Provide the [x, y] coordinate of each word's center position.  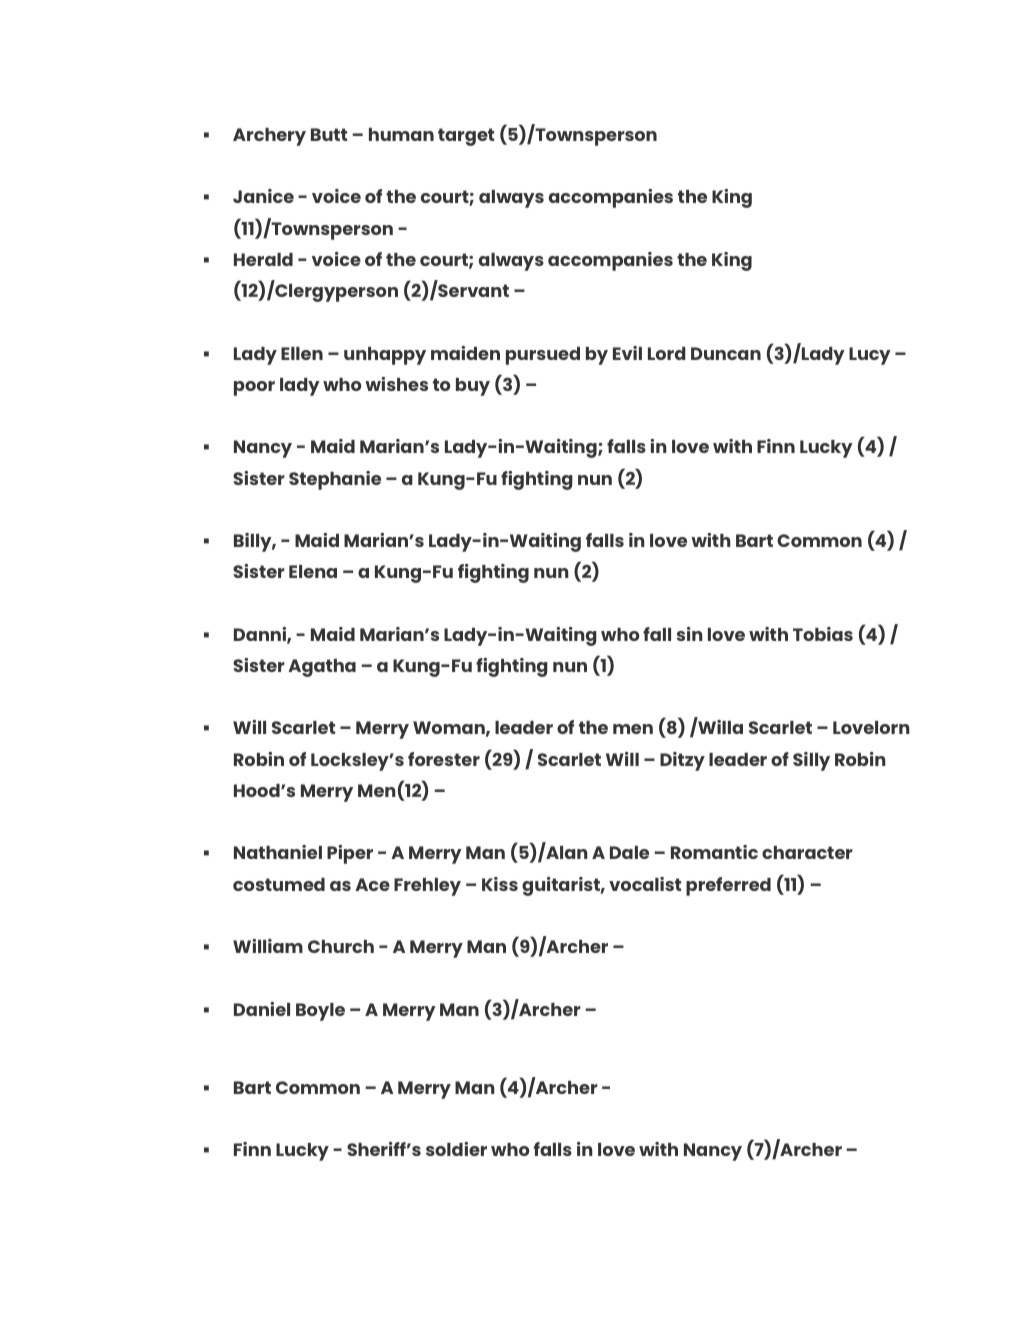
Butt [329, 134]
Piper [350, 854]
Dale [629, 852]
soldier [456, 1149]
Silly [811, 761]
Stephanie [335, 480]
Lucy [870, 356]
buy [473, 387]
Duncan [726, 353]
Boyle [320, 1012]
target [466, 137]
